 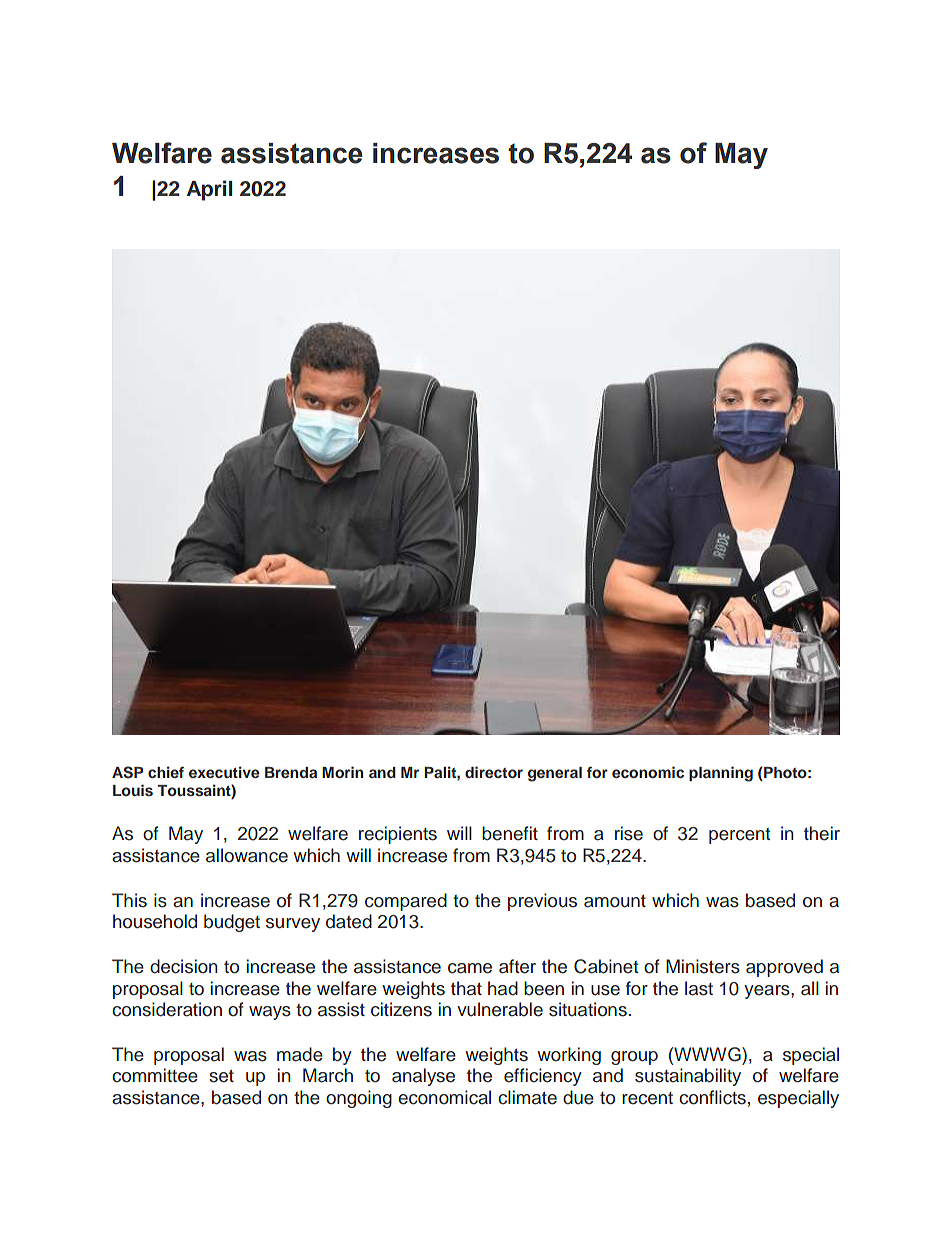 What do you see at coordinates (739, 836) in the screenshot?
I see `percent` at bounding box center [739, 836].
